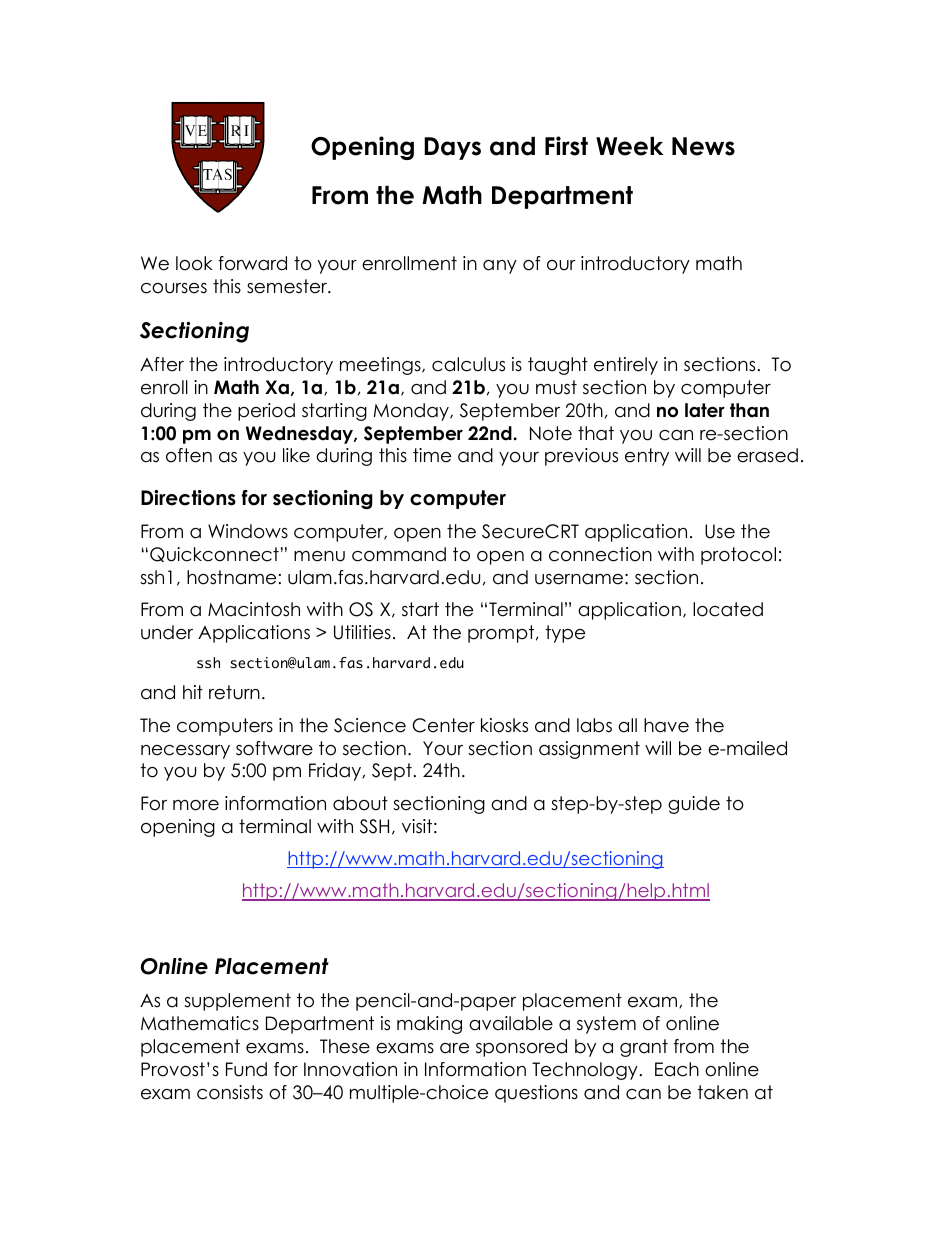 This page has height=1233, width=952. What do you see at coordinates (521, 1048) in the page?
I see `sponsored` at bounding box center [521, 1048].
